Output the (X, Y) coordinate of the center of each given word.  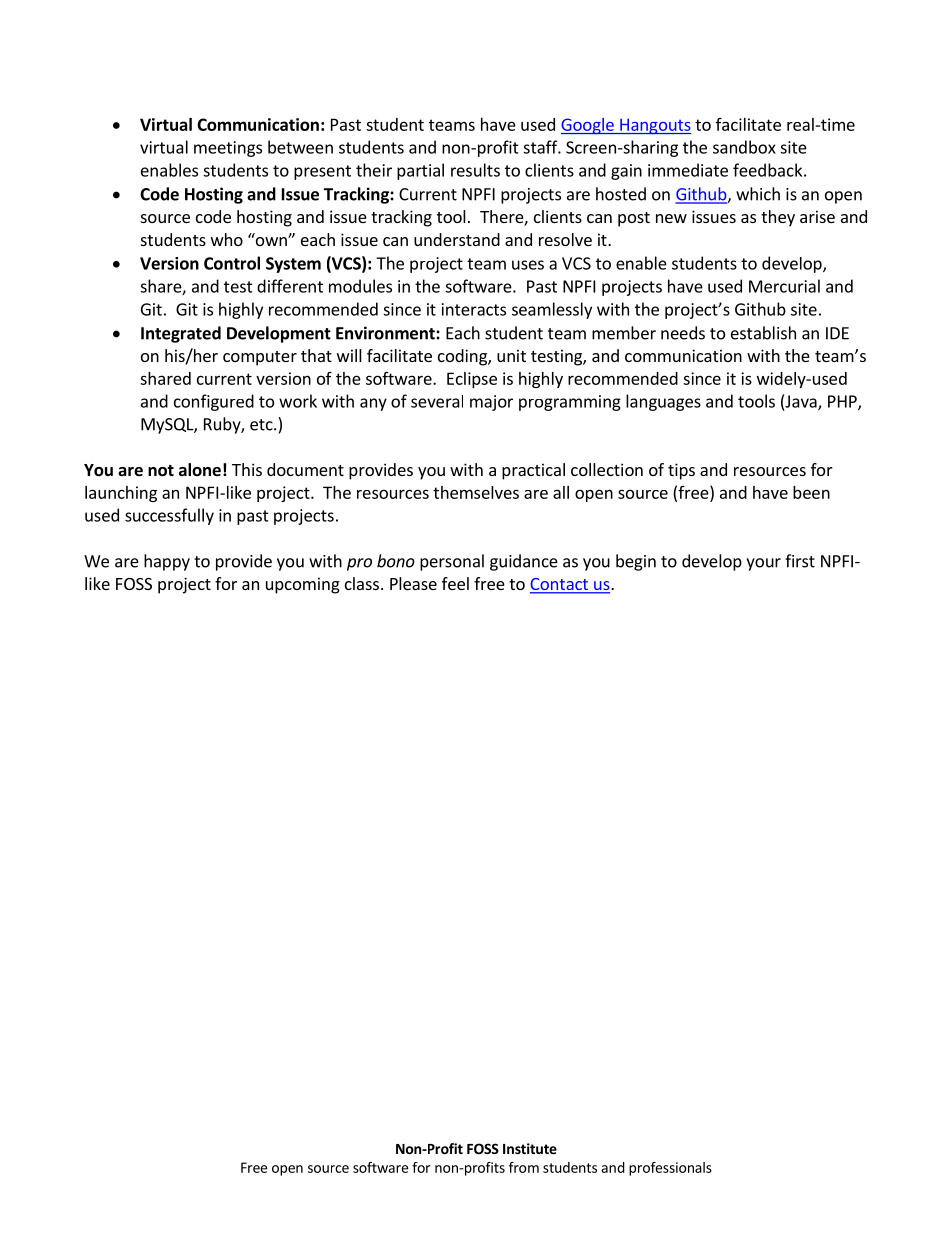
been (811, 492)
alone (200, 470)
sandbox (744, 147)
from (524, 1167)
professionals (670, 1169)
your (763, 564)
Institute (530, 1148)
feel (455, 583)
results (475, 170)
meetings (228, 149)
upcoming (303, 585)
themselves (476, 492)
